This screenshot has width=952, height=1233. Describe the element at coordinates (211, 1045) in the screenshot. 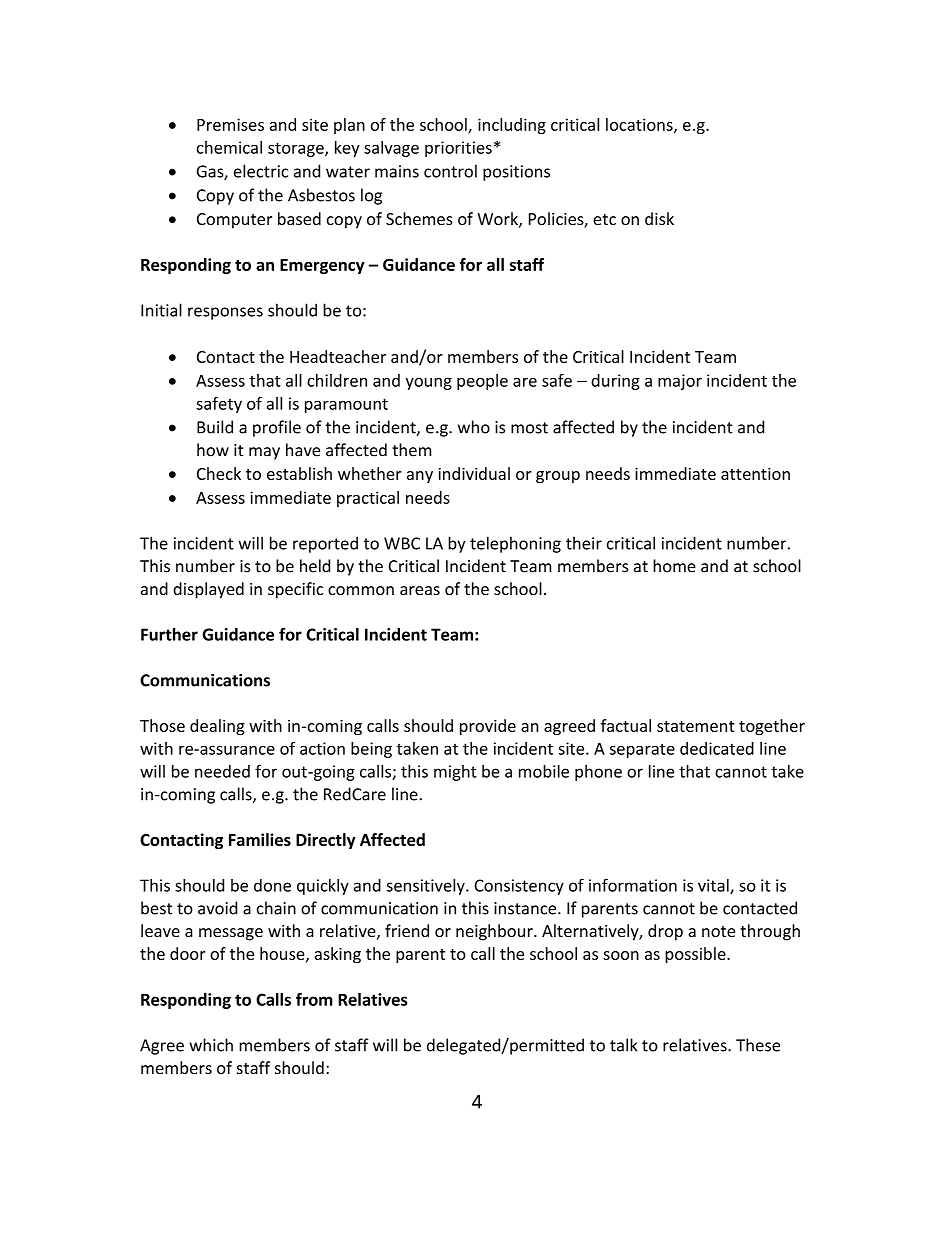

I see `which` at that location.
